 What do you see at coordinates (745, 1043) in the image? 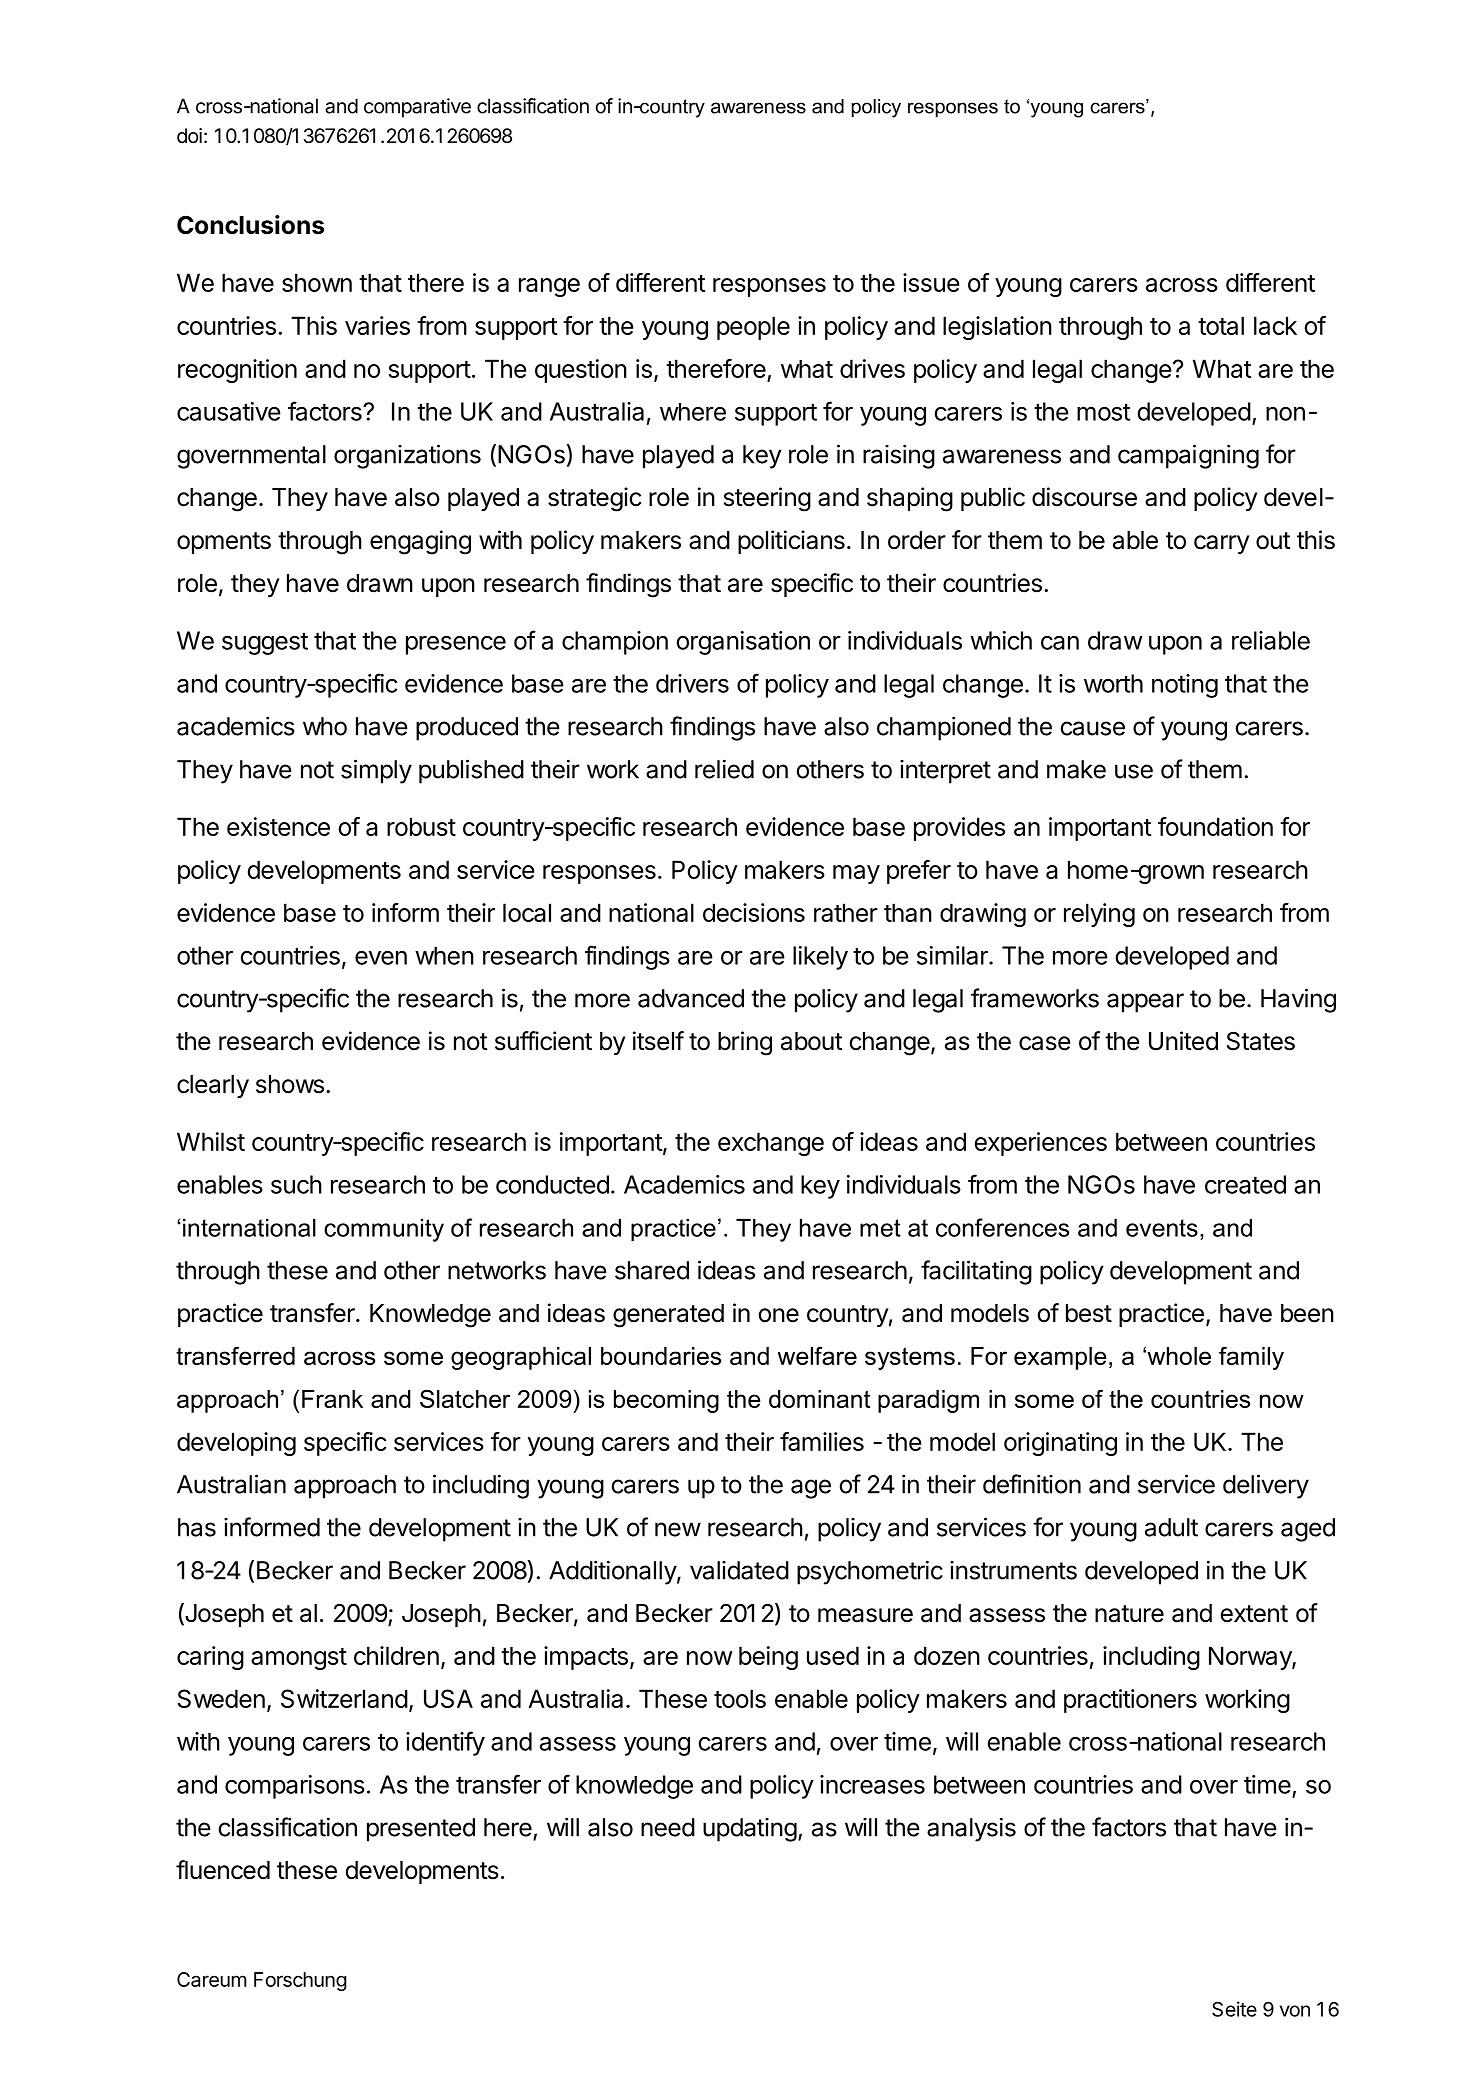
I see `bring` at bounding box center [745, 1043].
